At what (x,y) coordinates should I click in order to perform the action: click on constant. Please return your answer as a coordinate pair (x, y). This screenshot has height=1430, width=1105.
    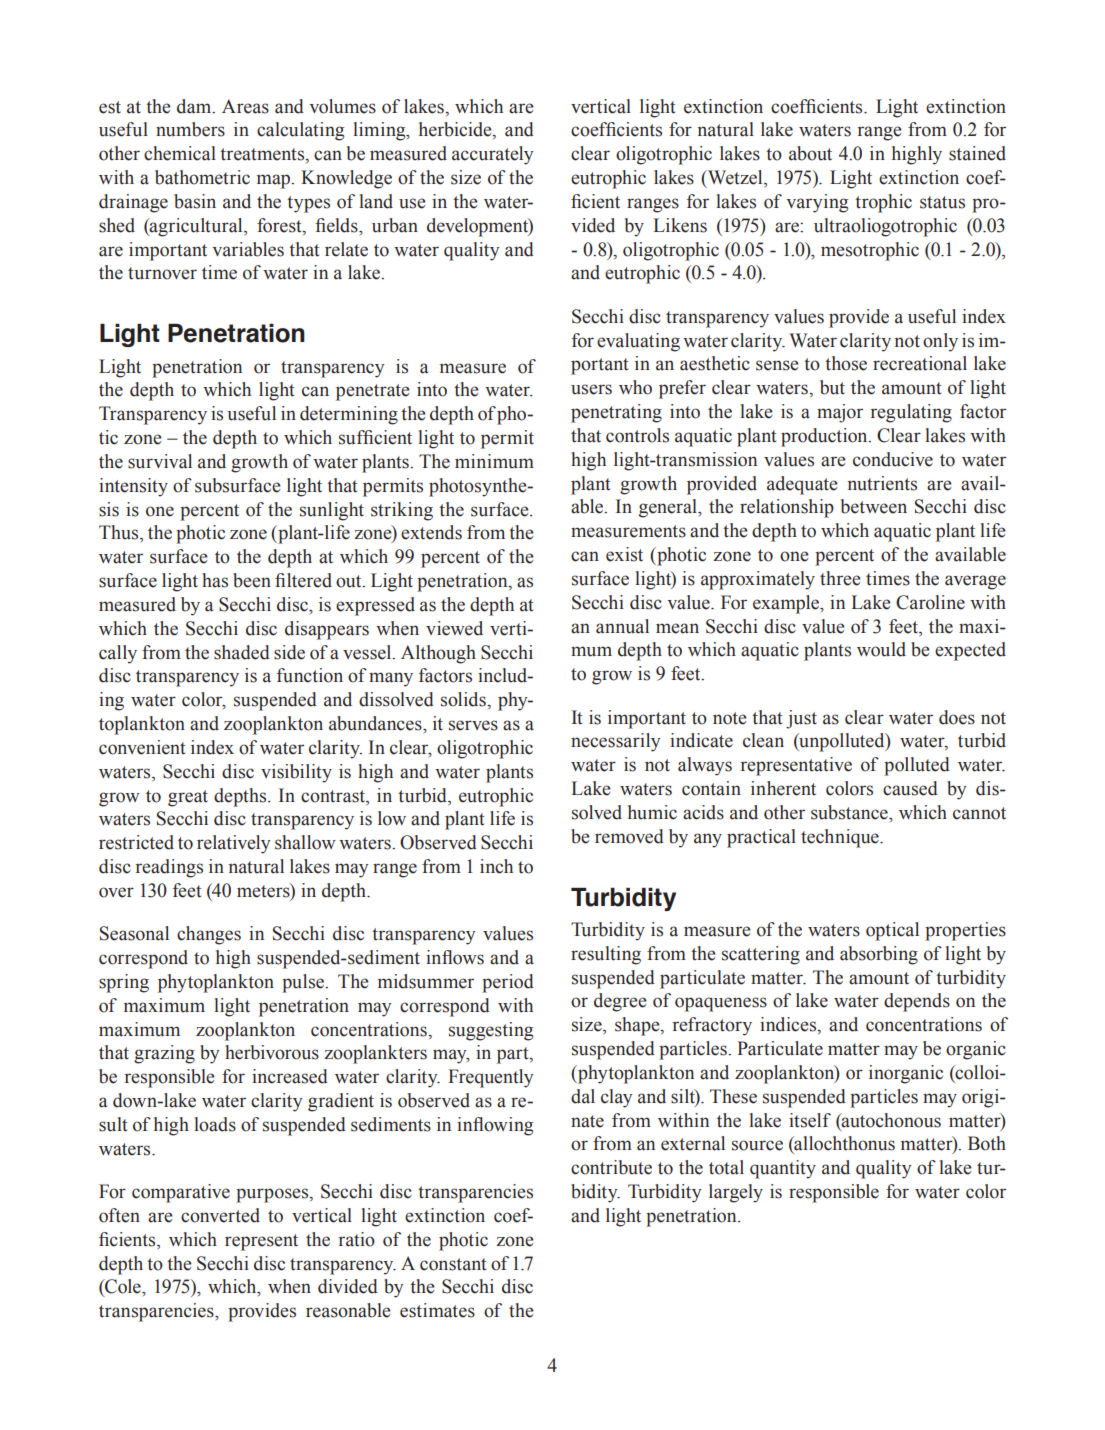
    Looking at the image, I should click on (453, 1264).
